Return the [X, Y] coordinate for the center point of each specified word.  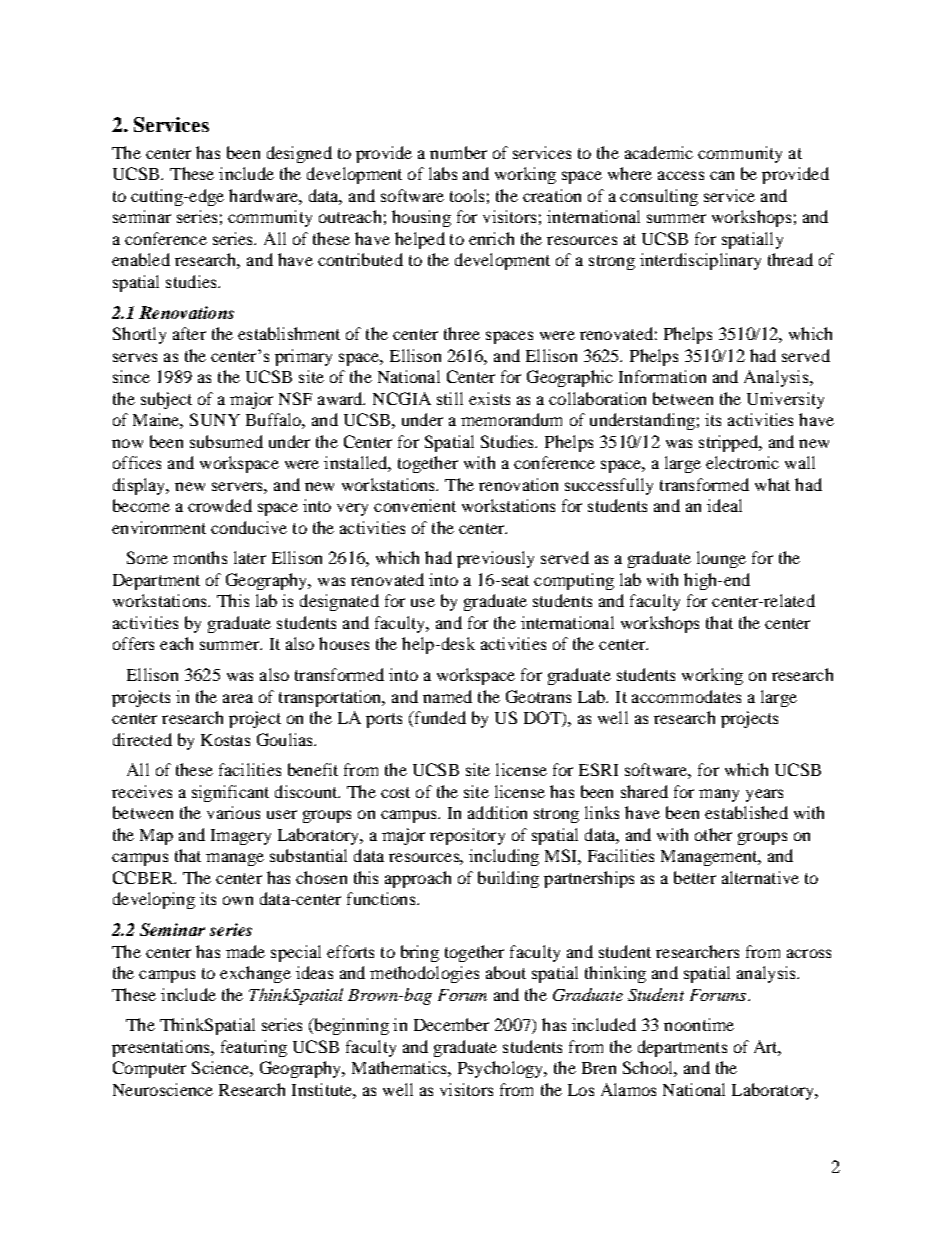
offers [133, 643]
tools [467, 195]
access [681, 175]
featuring [254, 1048]
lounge [721, 559]
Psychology [502, 1069]
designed [299, 154]
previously [495, 559]
